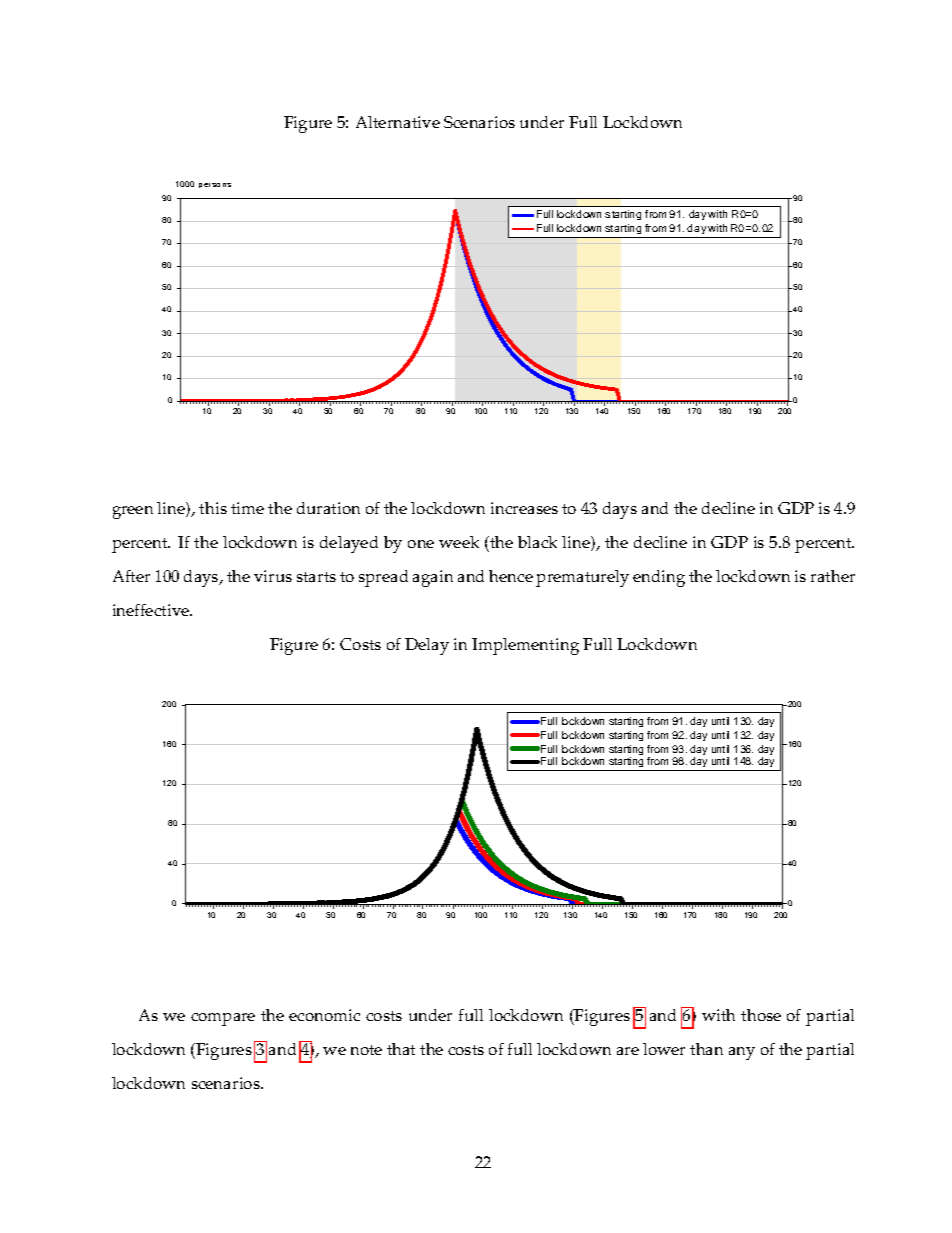 Image resolution: width=952 pixels, height=1233 pixels. Describe the element at coordinates (273, 576) in the screenshot. I see `virus` at that location.
